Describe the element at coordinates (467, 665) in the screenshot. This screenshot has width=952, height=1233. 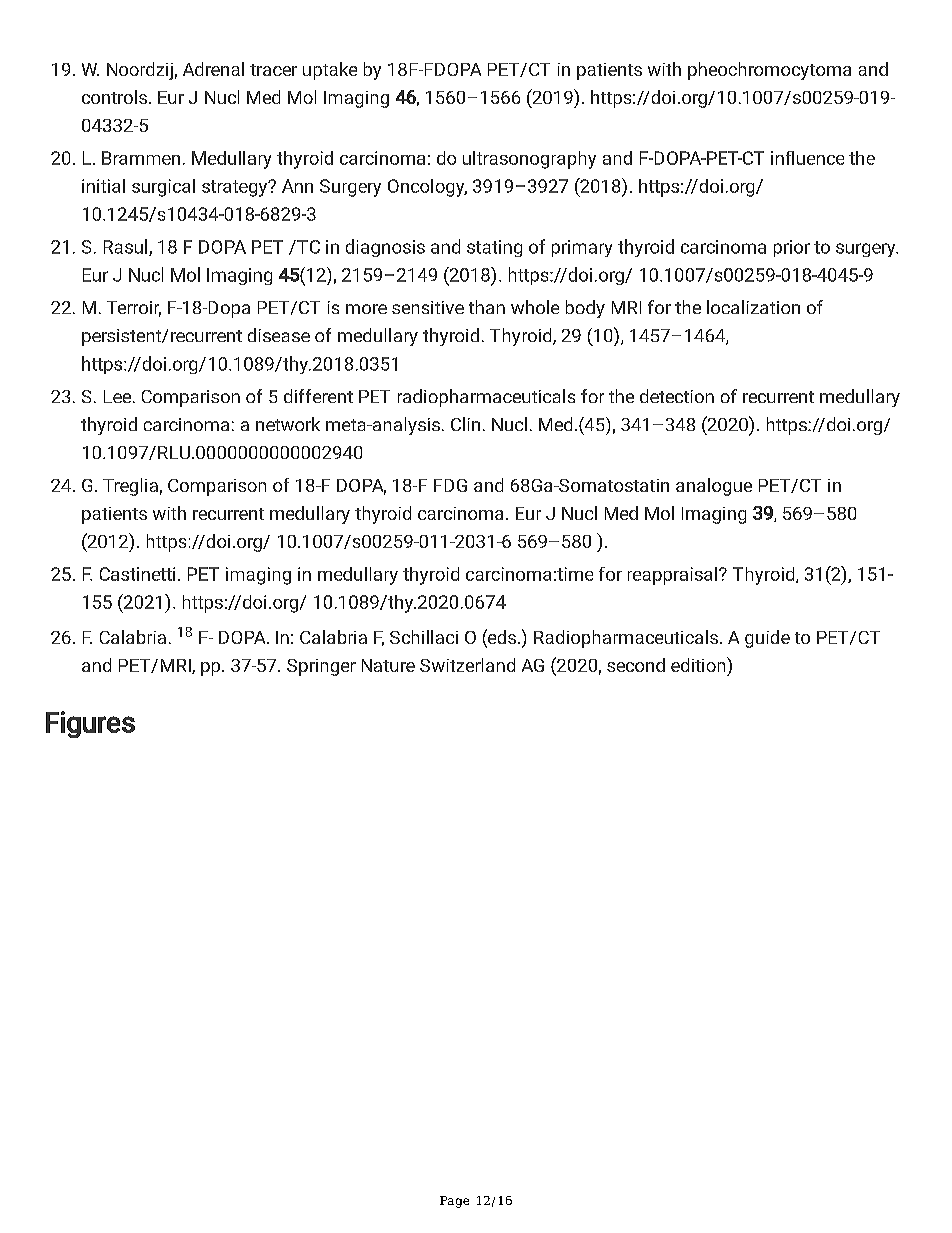
I see `Switzerland` at that location.
